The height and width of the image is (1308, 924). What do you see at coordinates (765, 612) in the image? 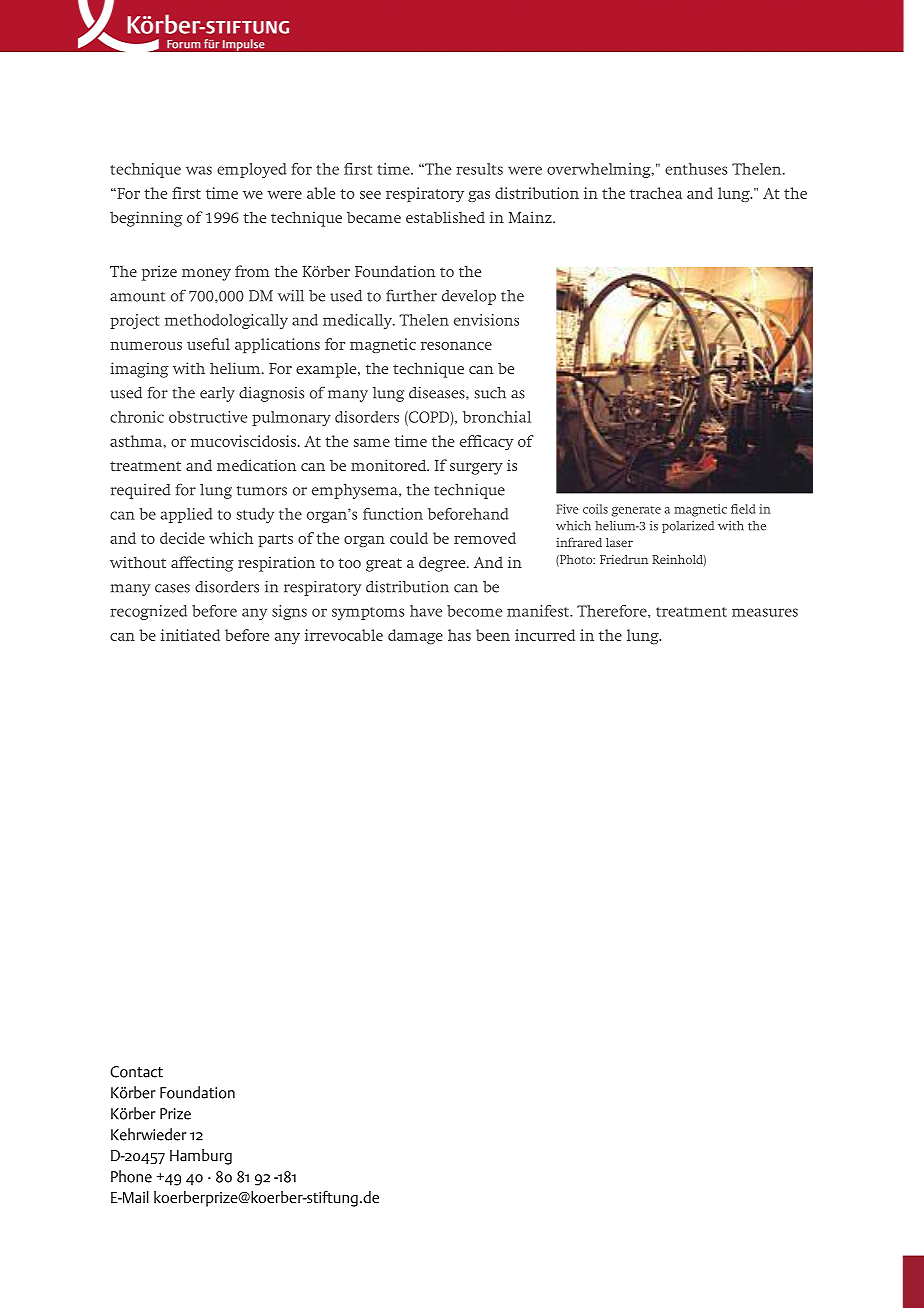
I see `measures` at bounding box center [765, 612].
